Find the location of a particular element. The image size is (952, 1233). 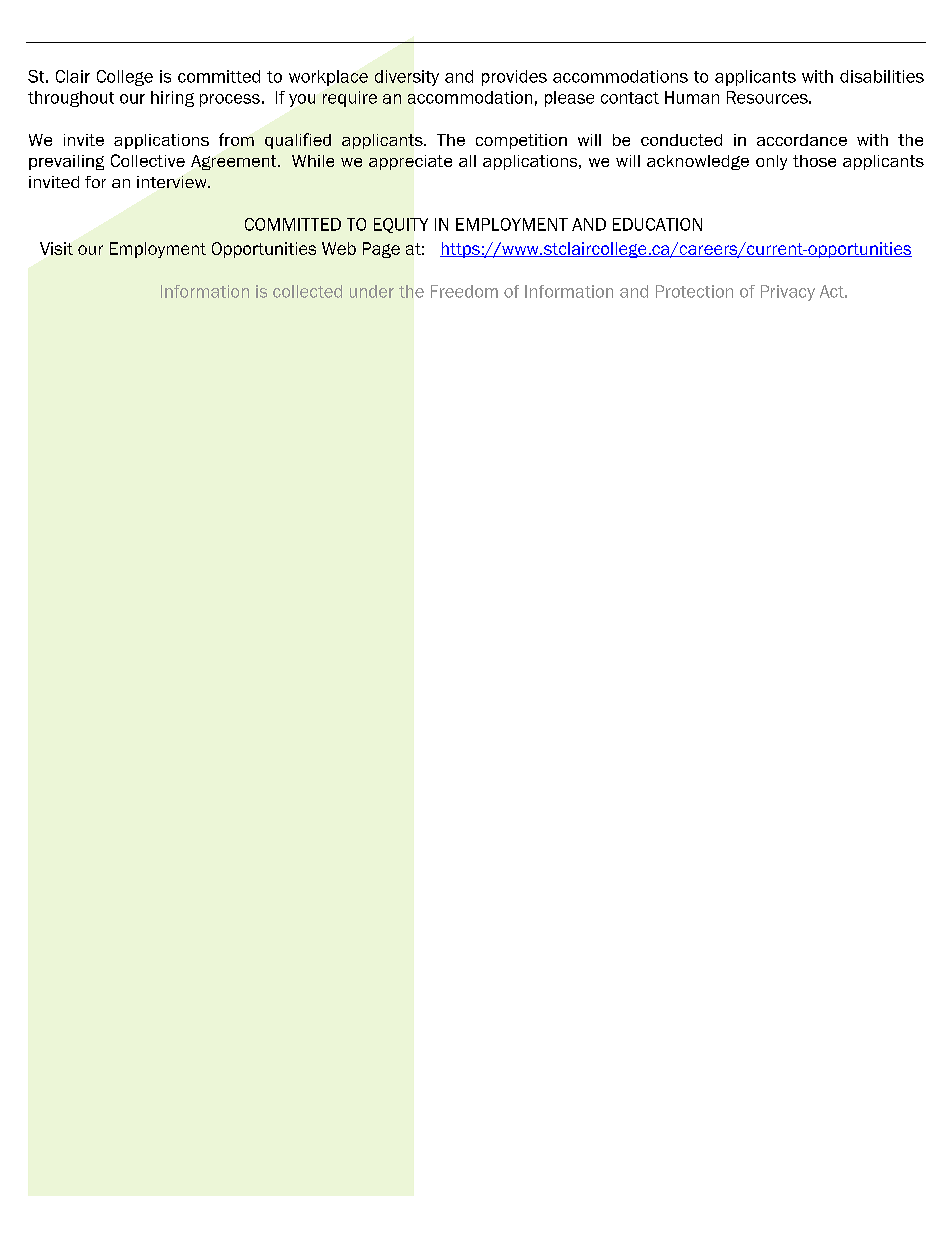

accordance is located at coordinates (802, 140).
